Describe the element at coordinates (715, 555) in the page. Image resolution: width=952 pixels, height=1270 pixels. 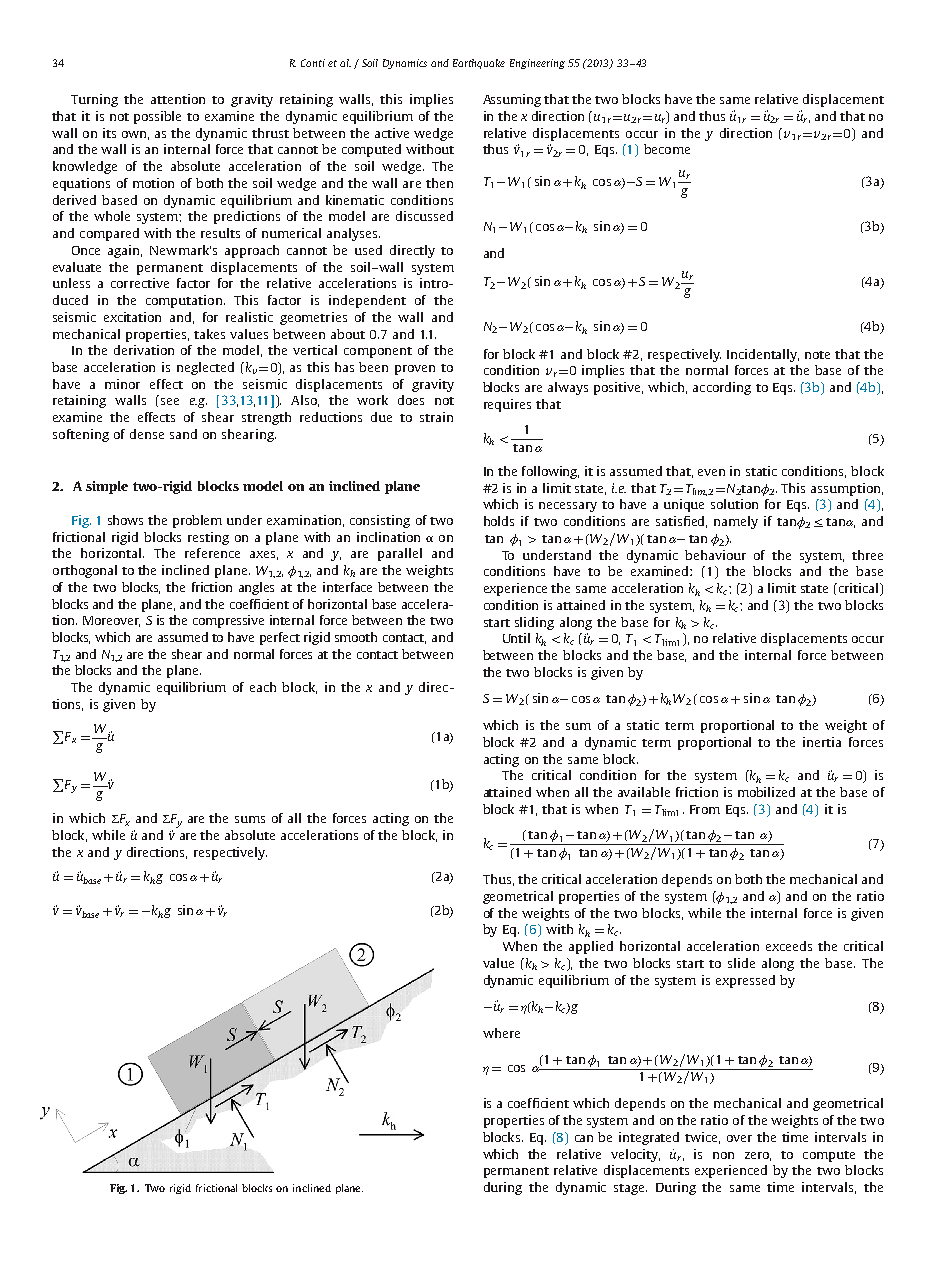
I see `behaviour` at that location.
